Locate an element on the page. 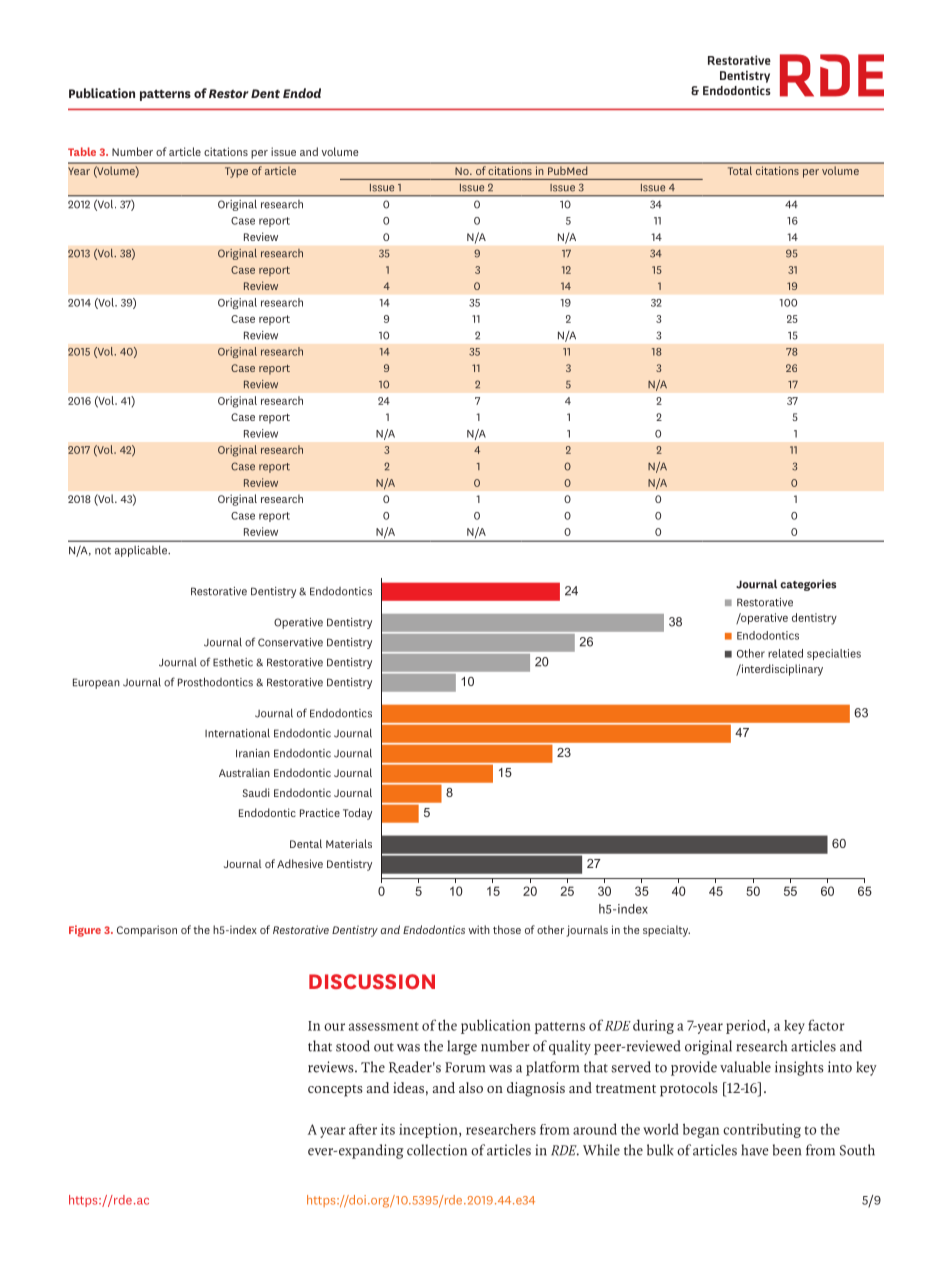 The height and width of the image is (1270, 952). Conservative is located at coordinates (290, 642).
